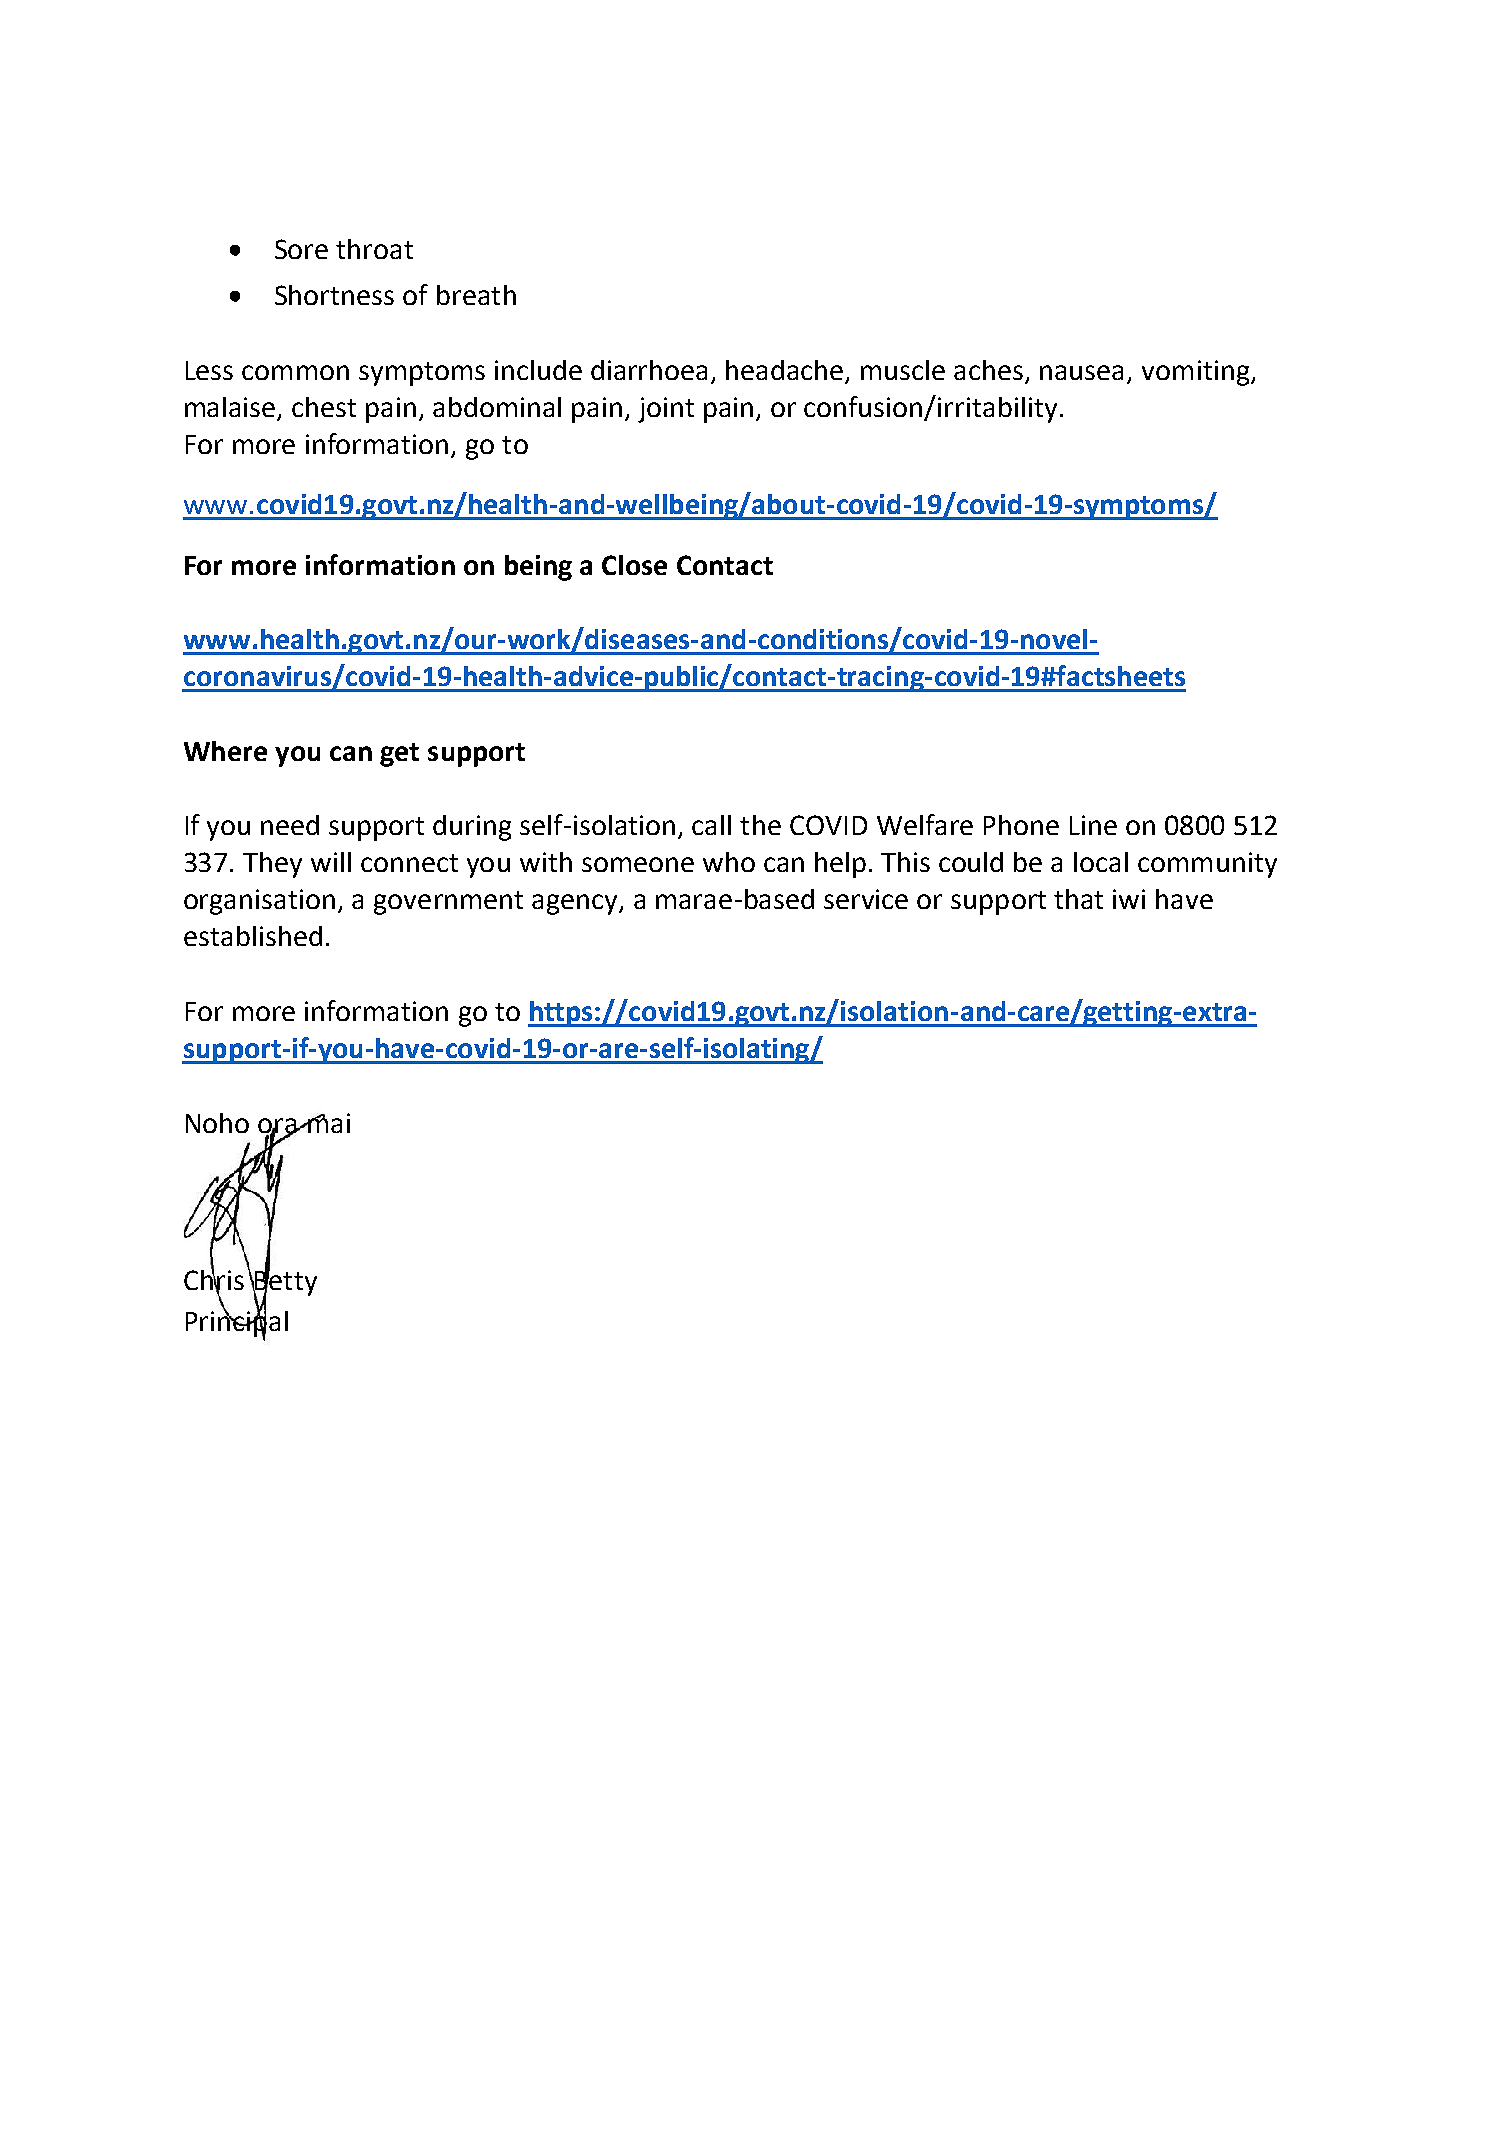  I want to click on Chris, so click(214, 1280).
